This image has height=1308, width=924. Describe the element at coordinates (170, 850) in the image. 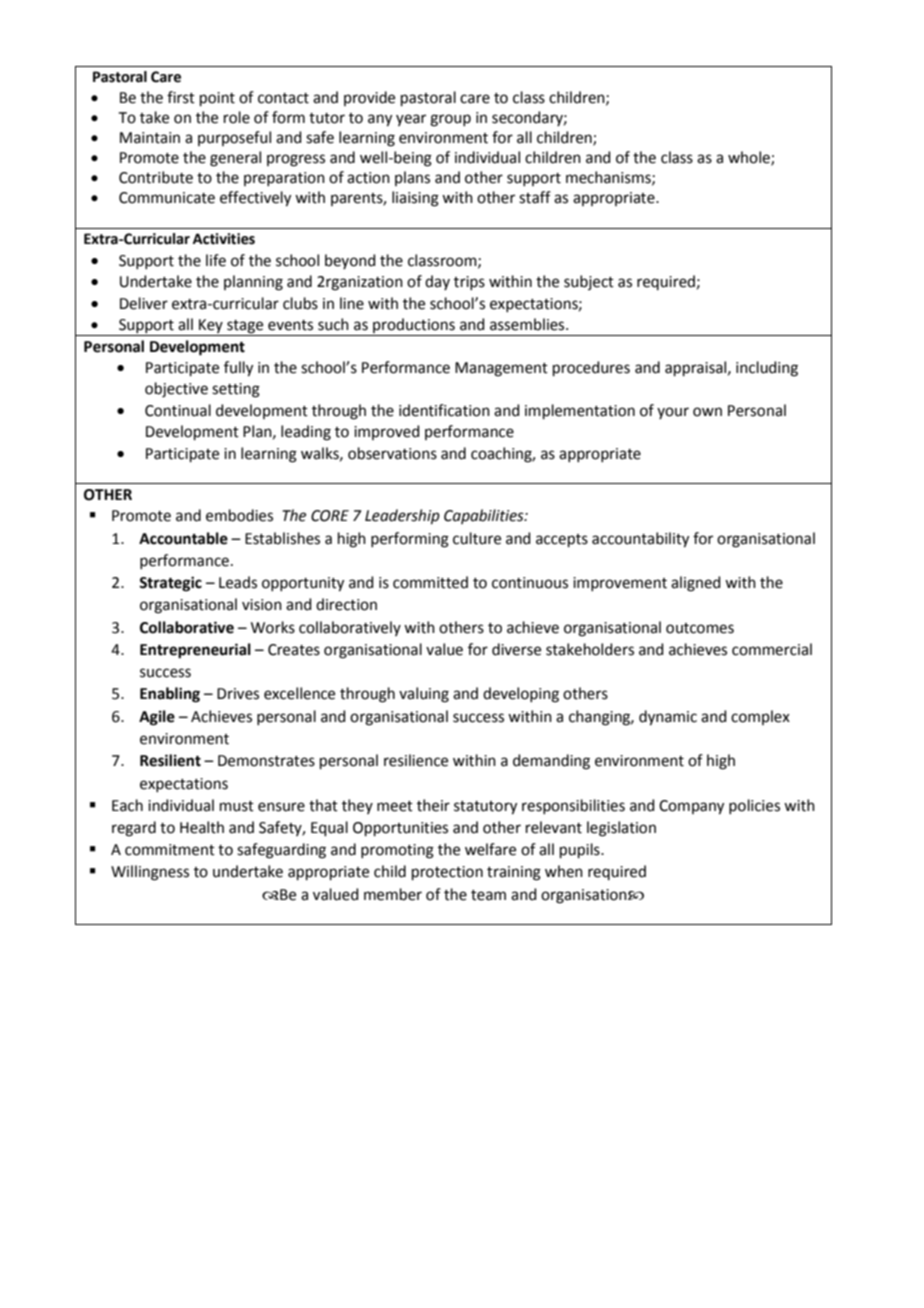

I see `commitment` at that location.
